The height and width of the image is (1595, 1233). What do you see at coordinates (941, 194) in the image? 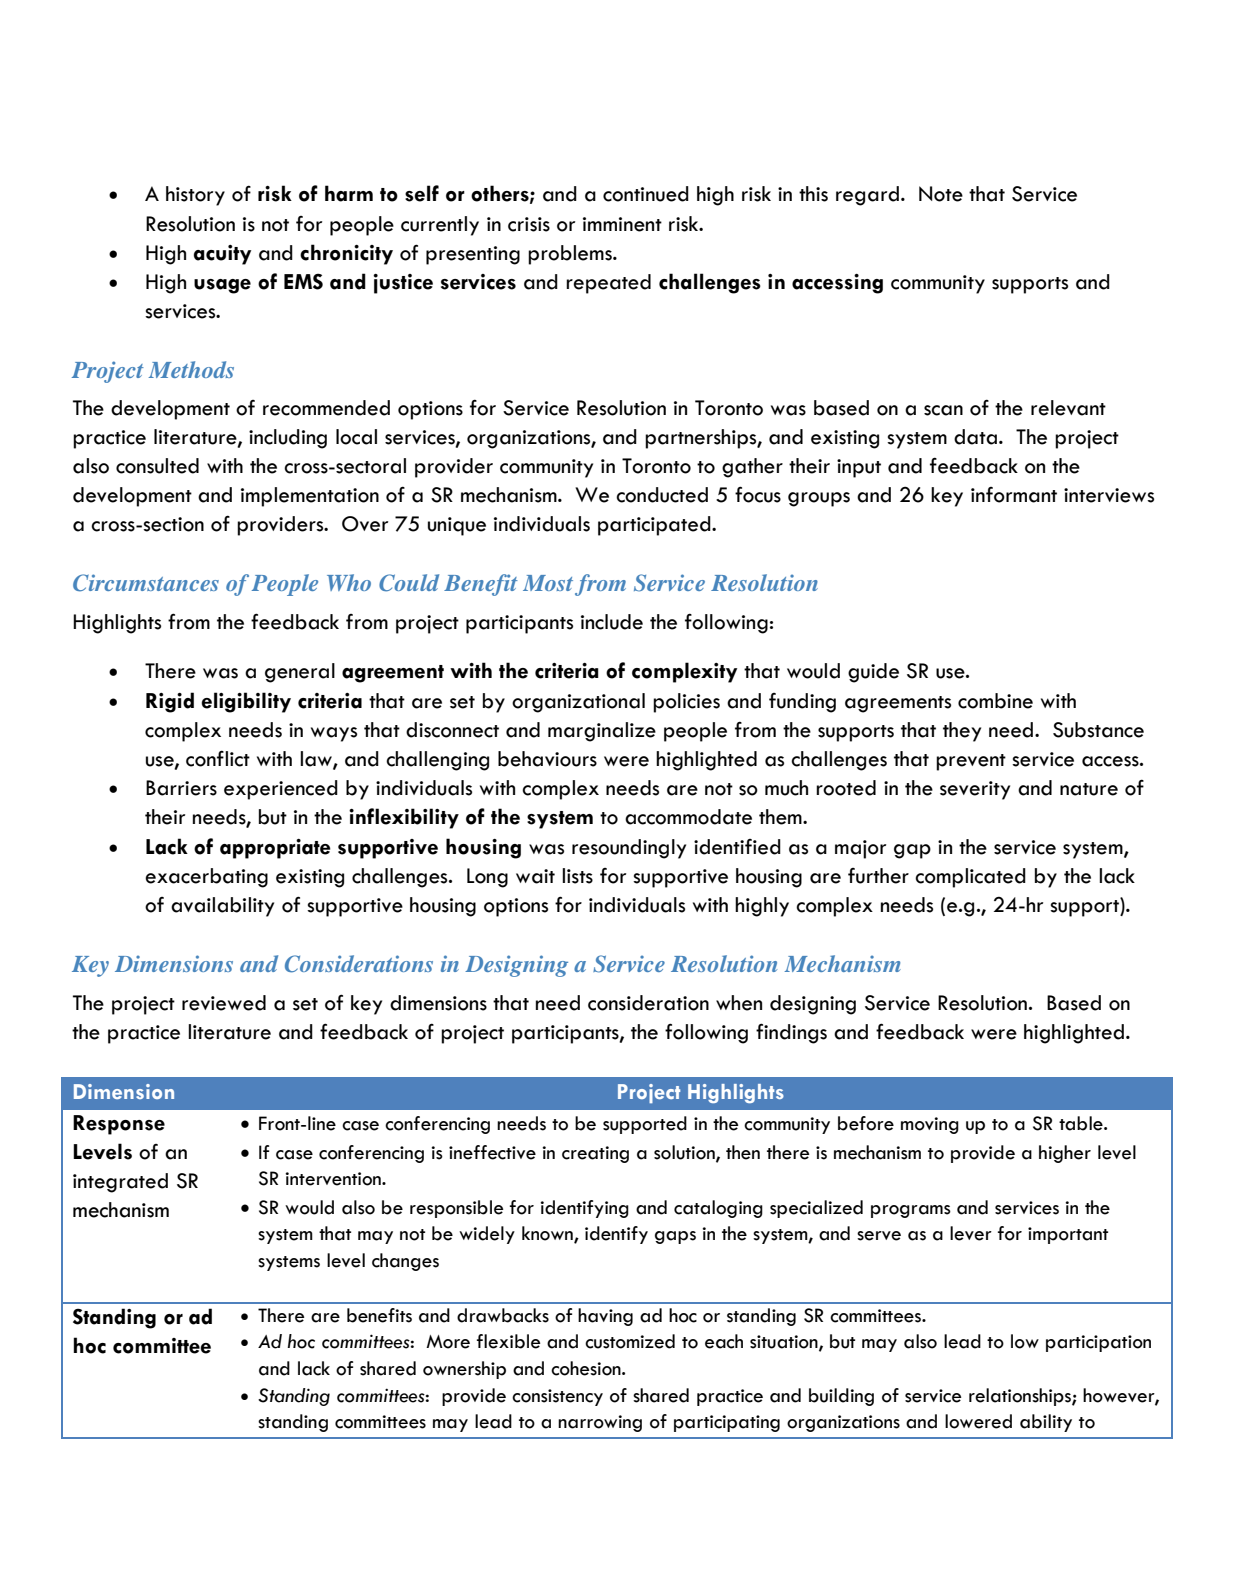
I see `Note` at bounding box center [941, 194].
